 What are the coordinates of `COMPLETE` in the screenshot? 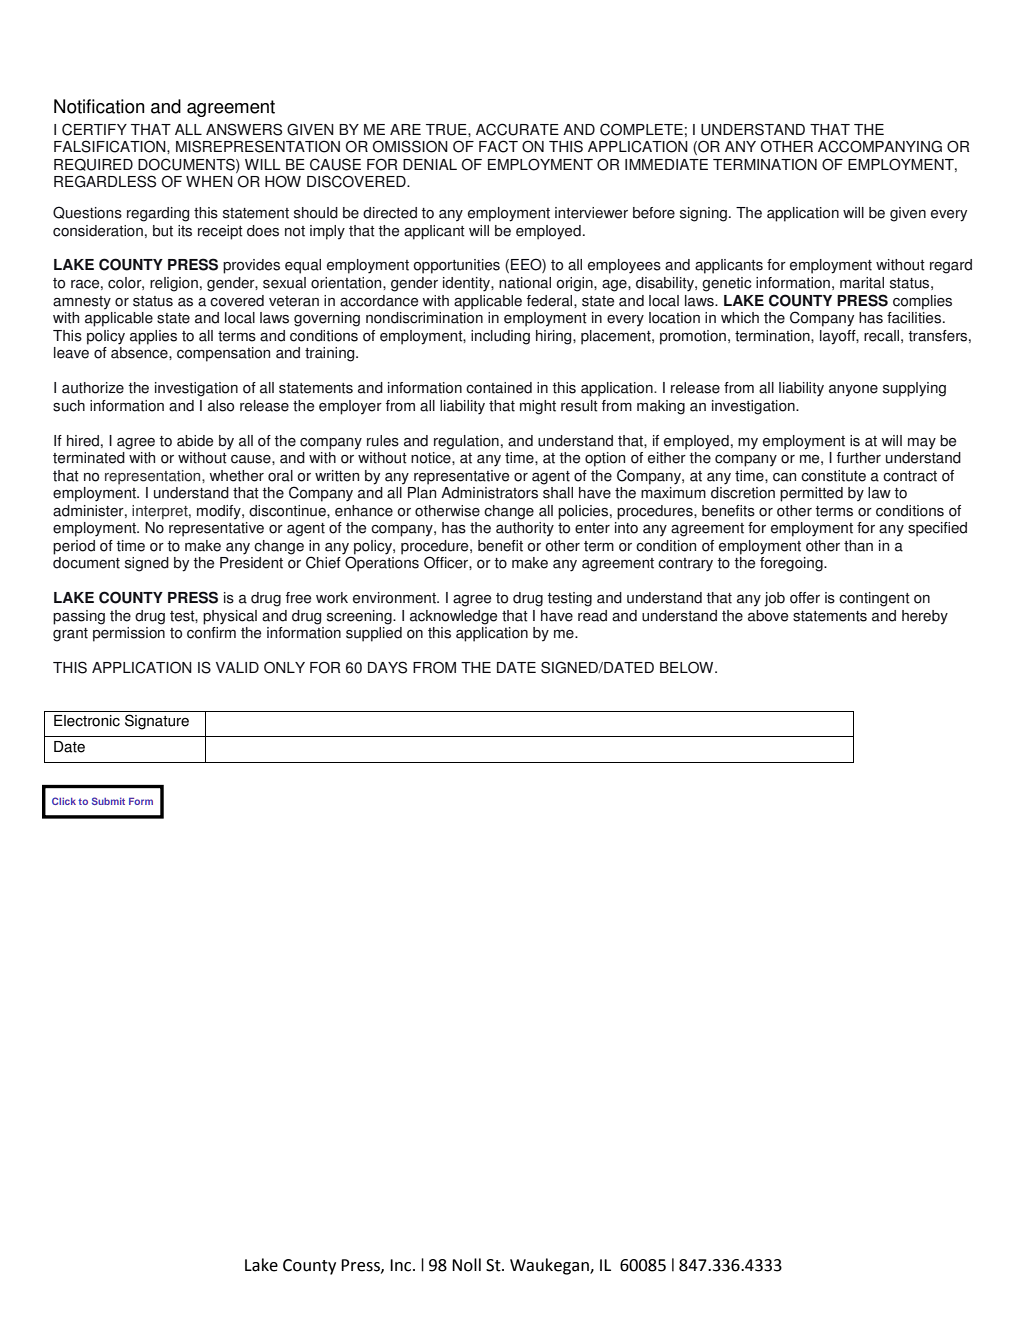 It's located at (641, 129).
